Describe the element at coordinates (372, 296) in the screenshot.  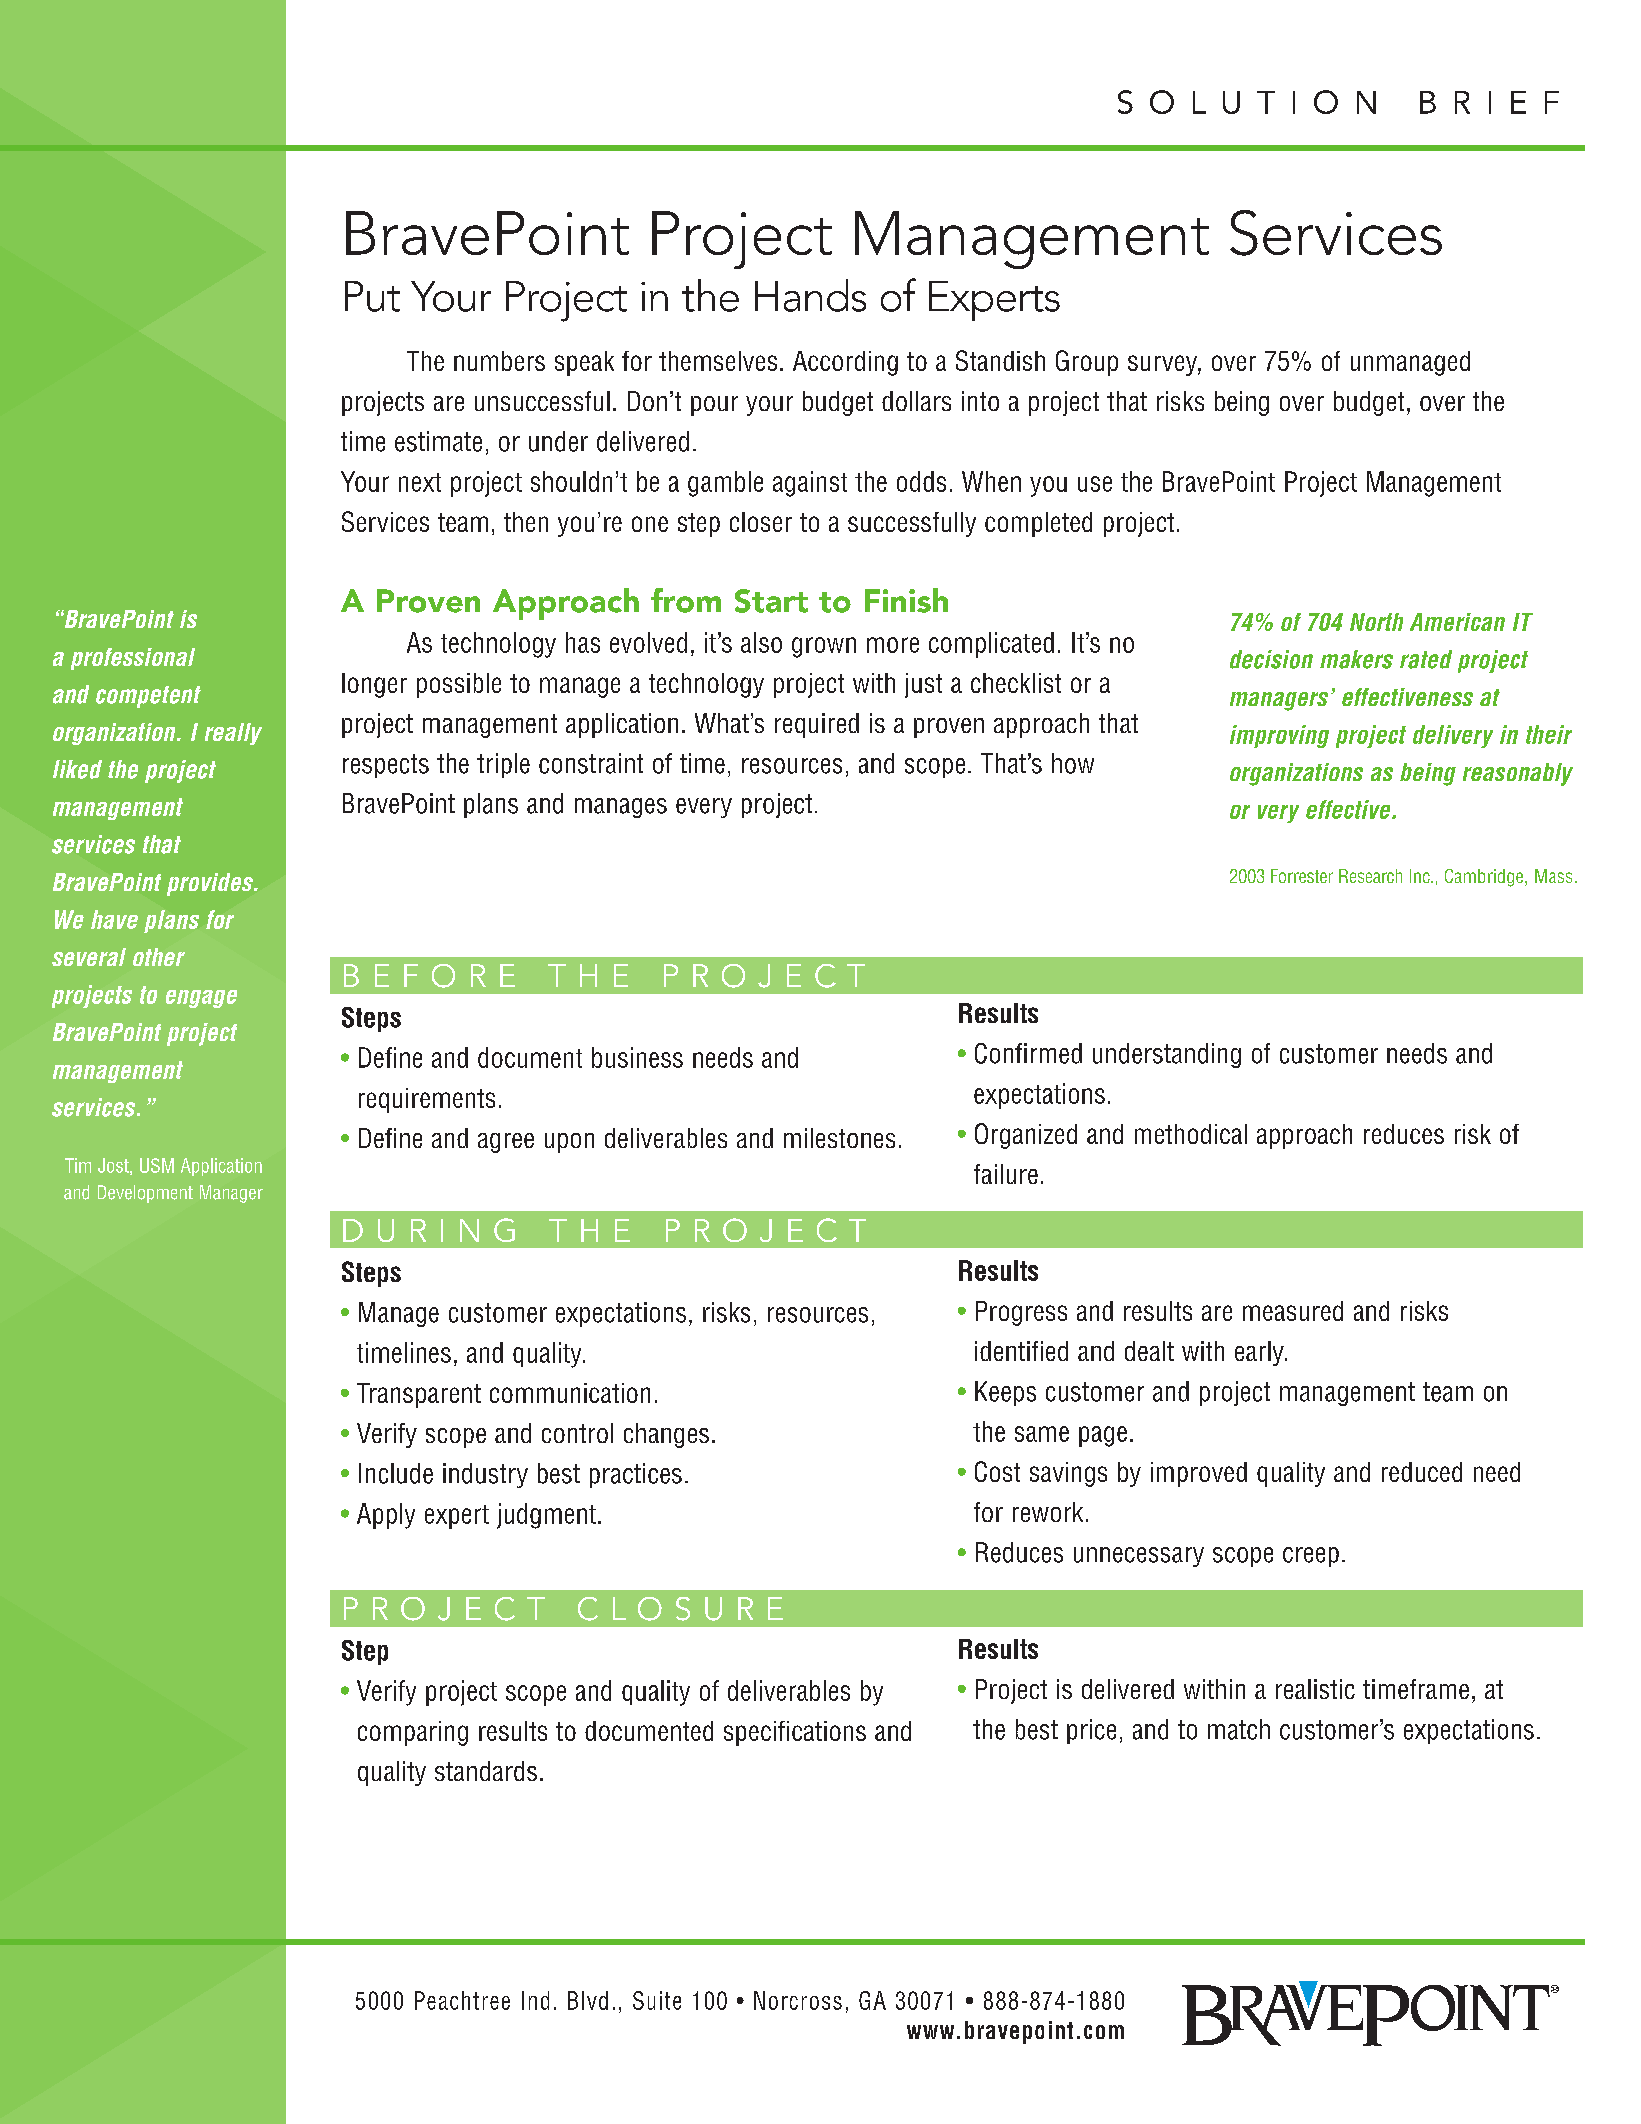
I see `Put` at that location.
